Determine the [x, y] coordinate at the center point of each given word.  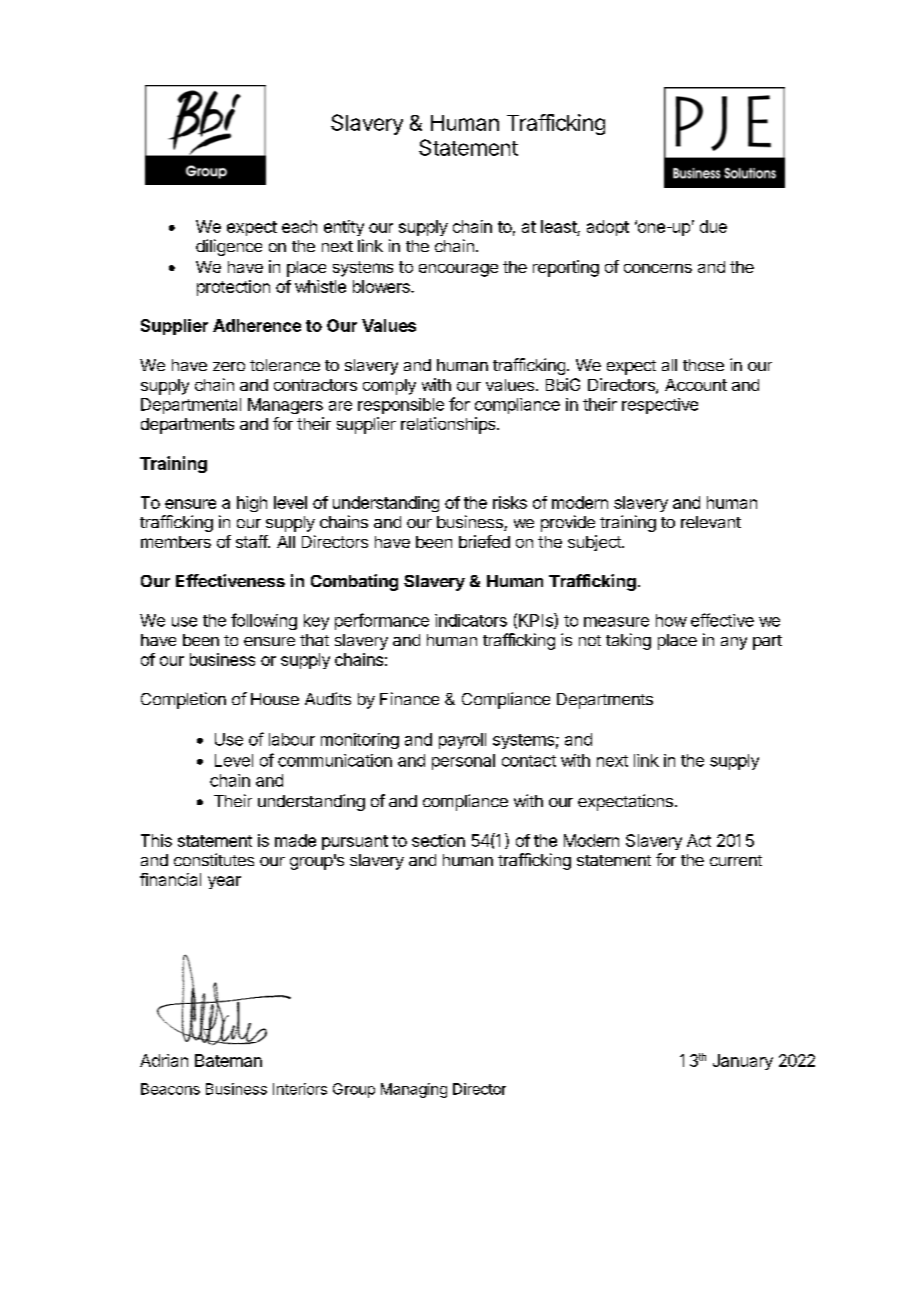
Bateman [228, 1060]
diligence [229, 247]
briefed [484, 541]
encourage [458, 270]
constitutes [214, 859]
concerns [658, 268]
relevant [711, 522]
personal [463, 762]
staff [252, 541]
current [736, 860]
